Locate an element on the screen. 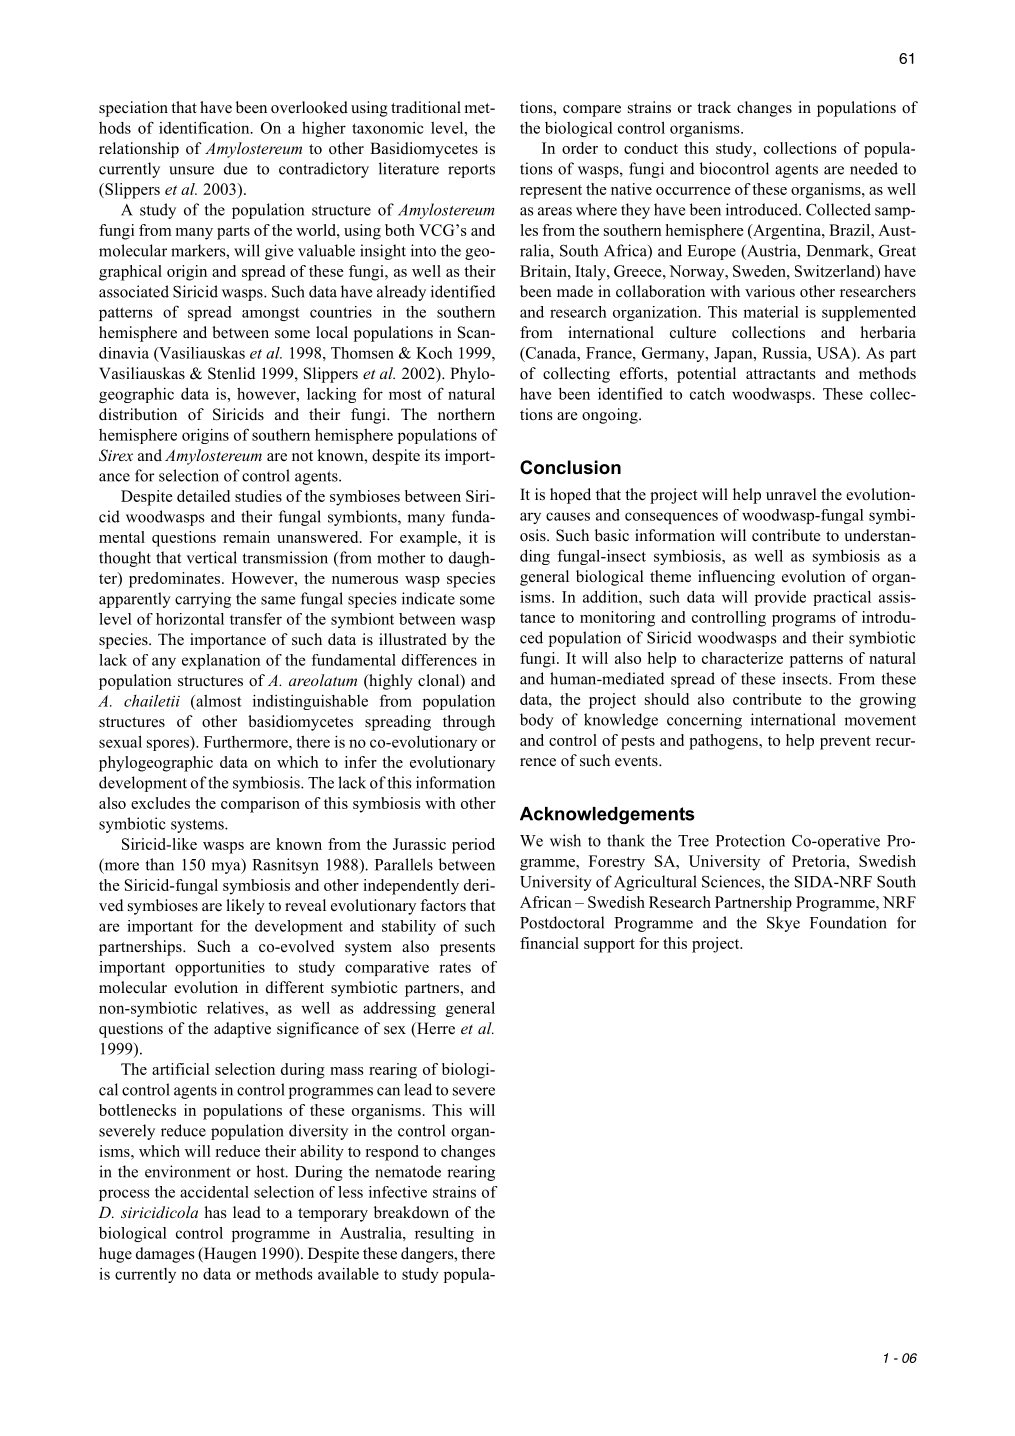  attractants is located at coordinates (780, 374).
